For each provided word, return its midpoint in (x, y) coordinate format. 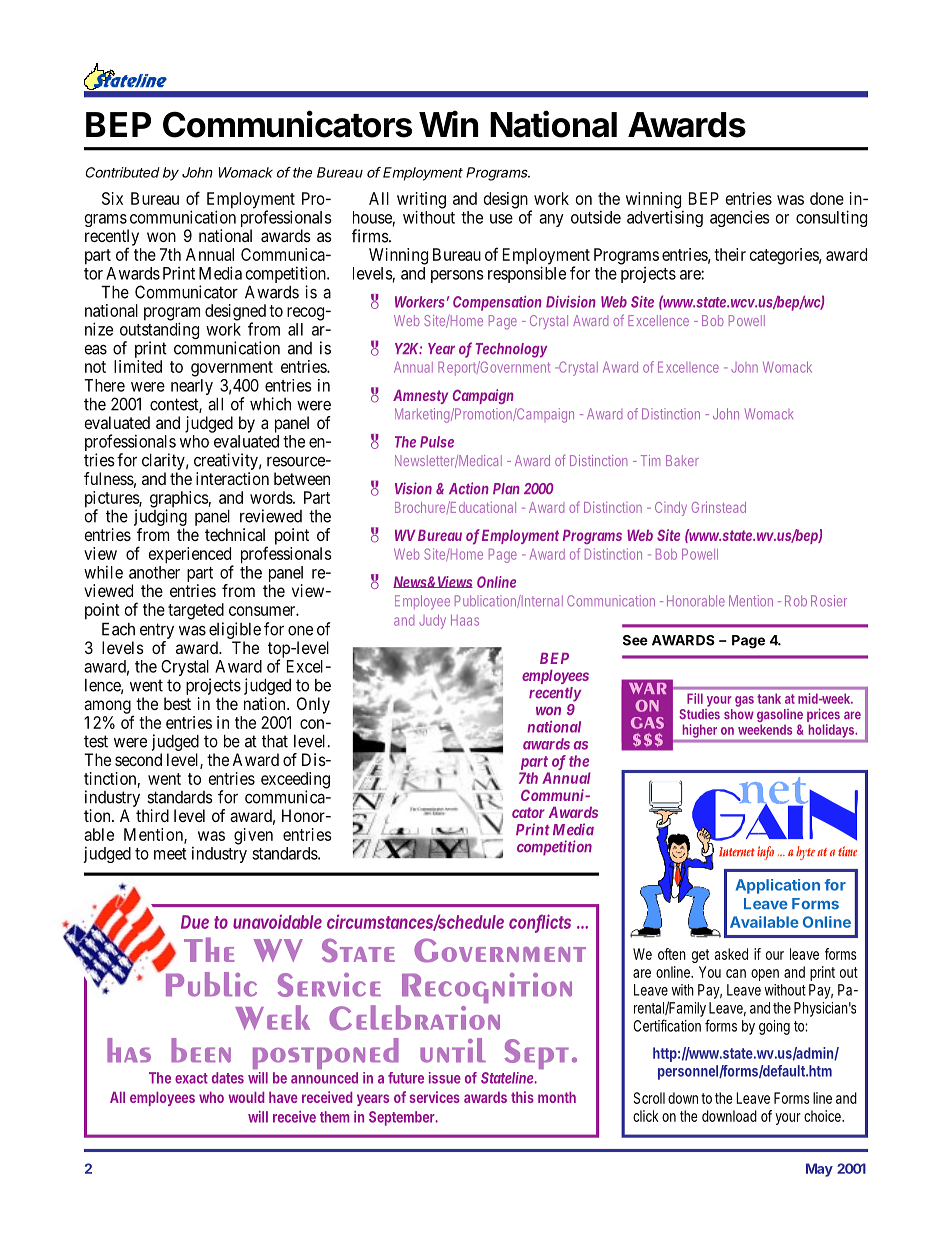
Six (112, 198)
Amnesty (420, 397)
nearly (192, 387)
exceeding (295, 781)
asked (731, 954)
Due (195, 922)
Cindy (671, 509)
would (246, 1097)
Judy (432, 621)
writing (421, 201)
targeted (196, 611)
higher (700, 732)
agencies (740, 218)
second (138, 759)
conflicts (540, 922)
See (635, 640)
